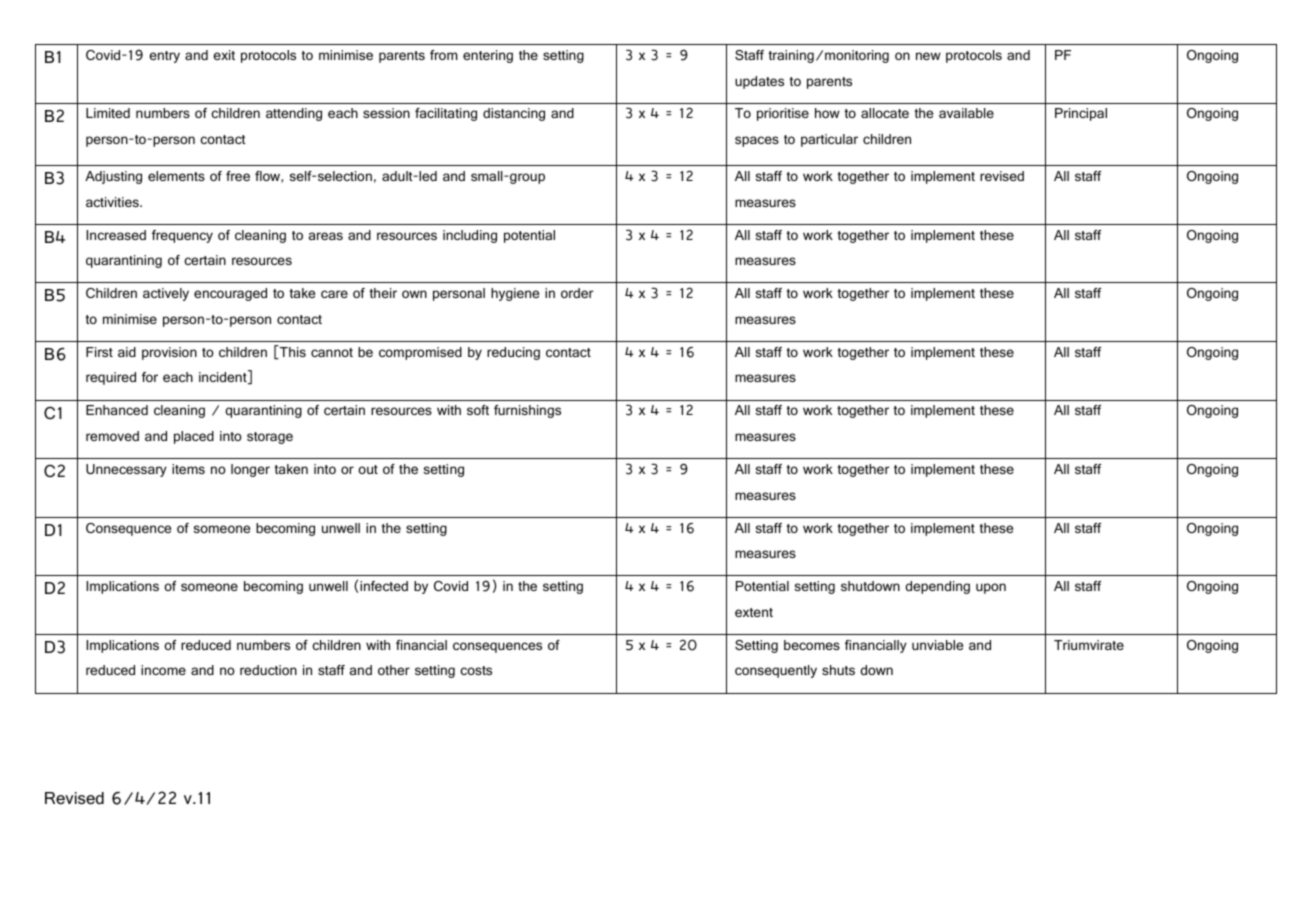  Describe the element at coordinates (488, 56) in the screenshot. I see `entering` at that location.
